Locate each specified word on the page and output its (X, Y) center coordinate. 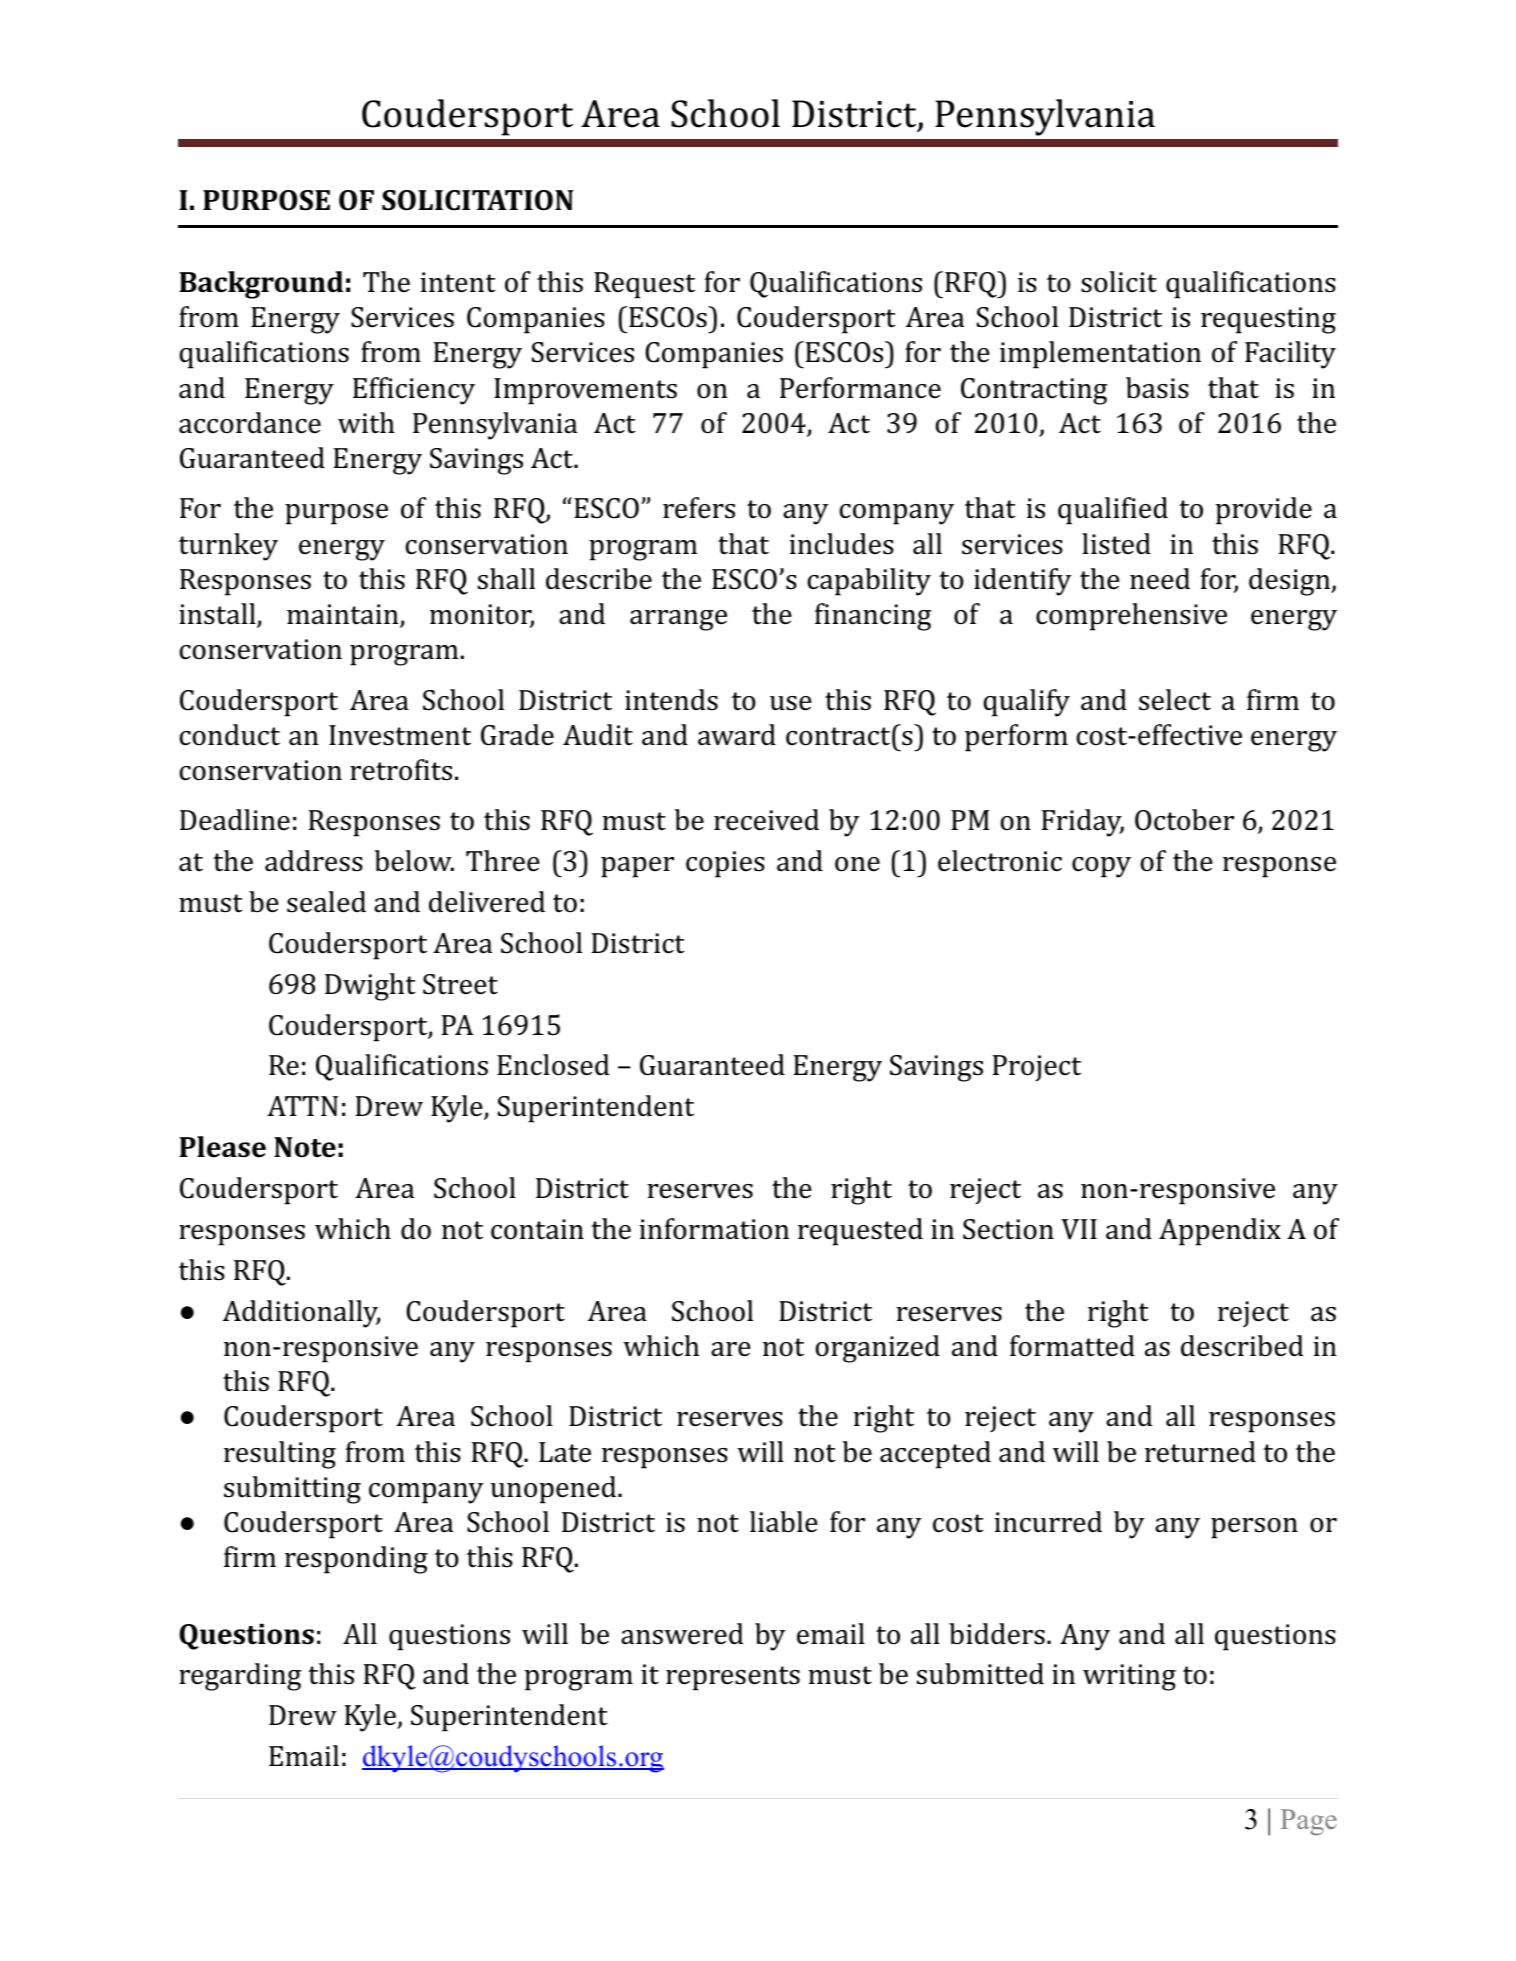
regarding (240, 1677)
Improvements (585, 391)
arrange (678, 620)
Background (261, 285)
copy (1101, 867)
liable (784, 1522)
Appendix (1220, 1232)
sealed (326, 902)
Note (305, 1147)
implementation (1100, 355)
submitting (292, 1490)
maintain (344, 615)
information (714, 1229)
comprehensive (1131, 617)
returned (1200, 1452)
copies (725, 864)
